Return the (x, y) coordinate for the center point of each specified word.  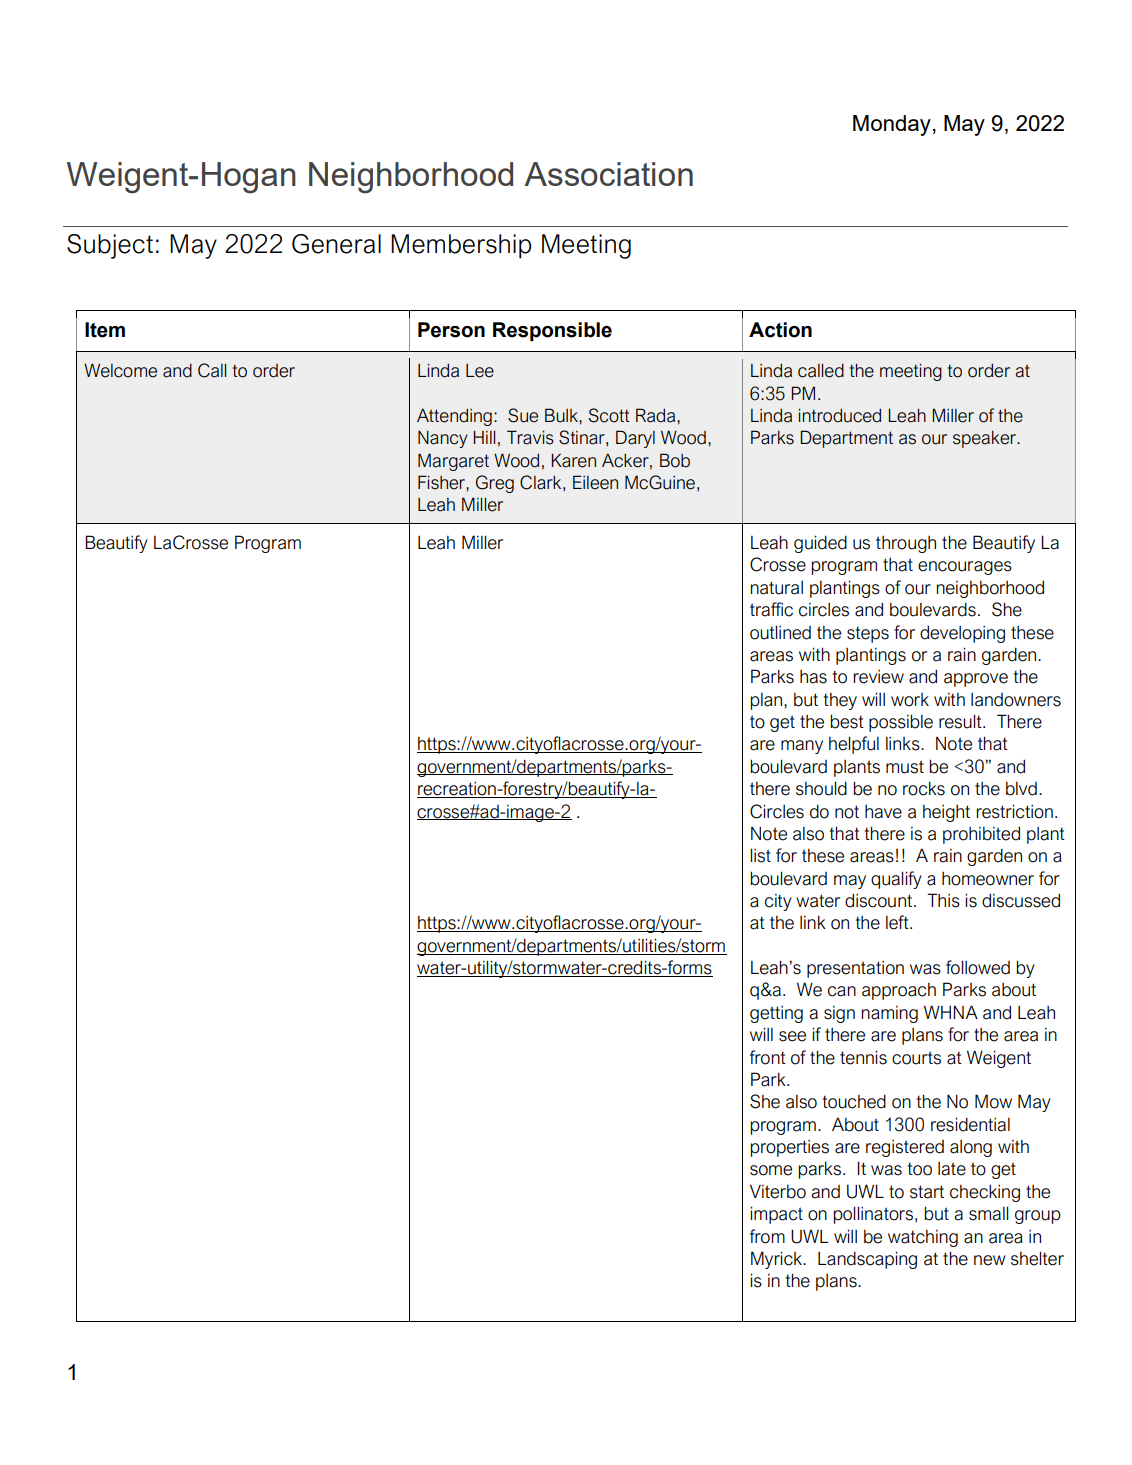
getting (776, 1014)
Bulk (562, 415)
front (768, 1057)
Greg (495, 484)
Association (608, 174)
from (767, 1236)
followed (978, 967)
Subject (110, 246)
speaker (986, 439)
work (910, 700)
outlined (780, 632)
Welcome (120, 370)
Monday (892, 125)
